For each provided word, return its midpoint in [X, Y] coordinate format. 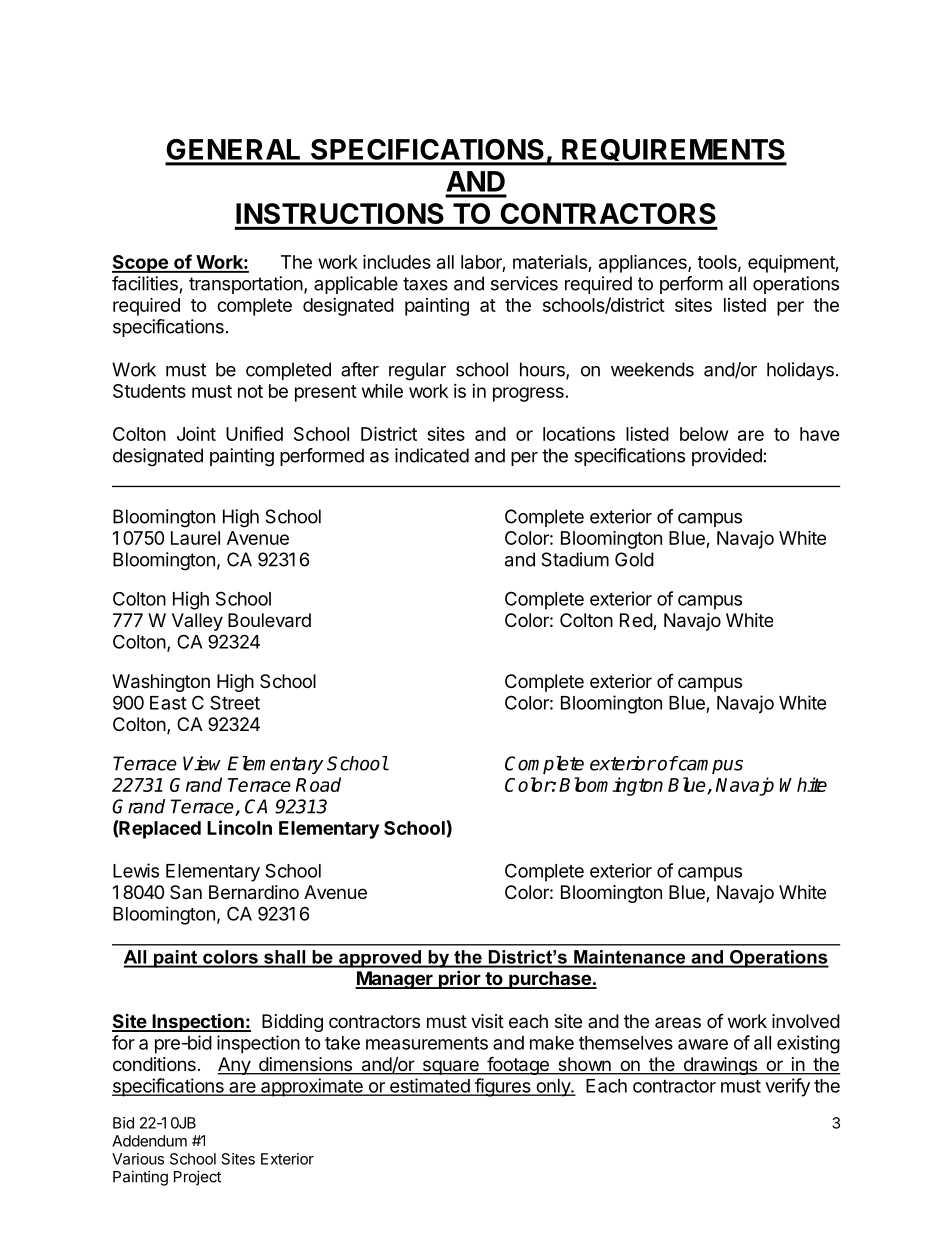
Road [318, 784]
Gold [634, 559]
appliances [644, 263]
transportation [246, 285]
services [524, 283]
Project [197, 1178]
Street [235, 702]
